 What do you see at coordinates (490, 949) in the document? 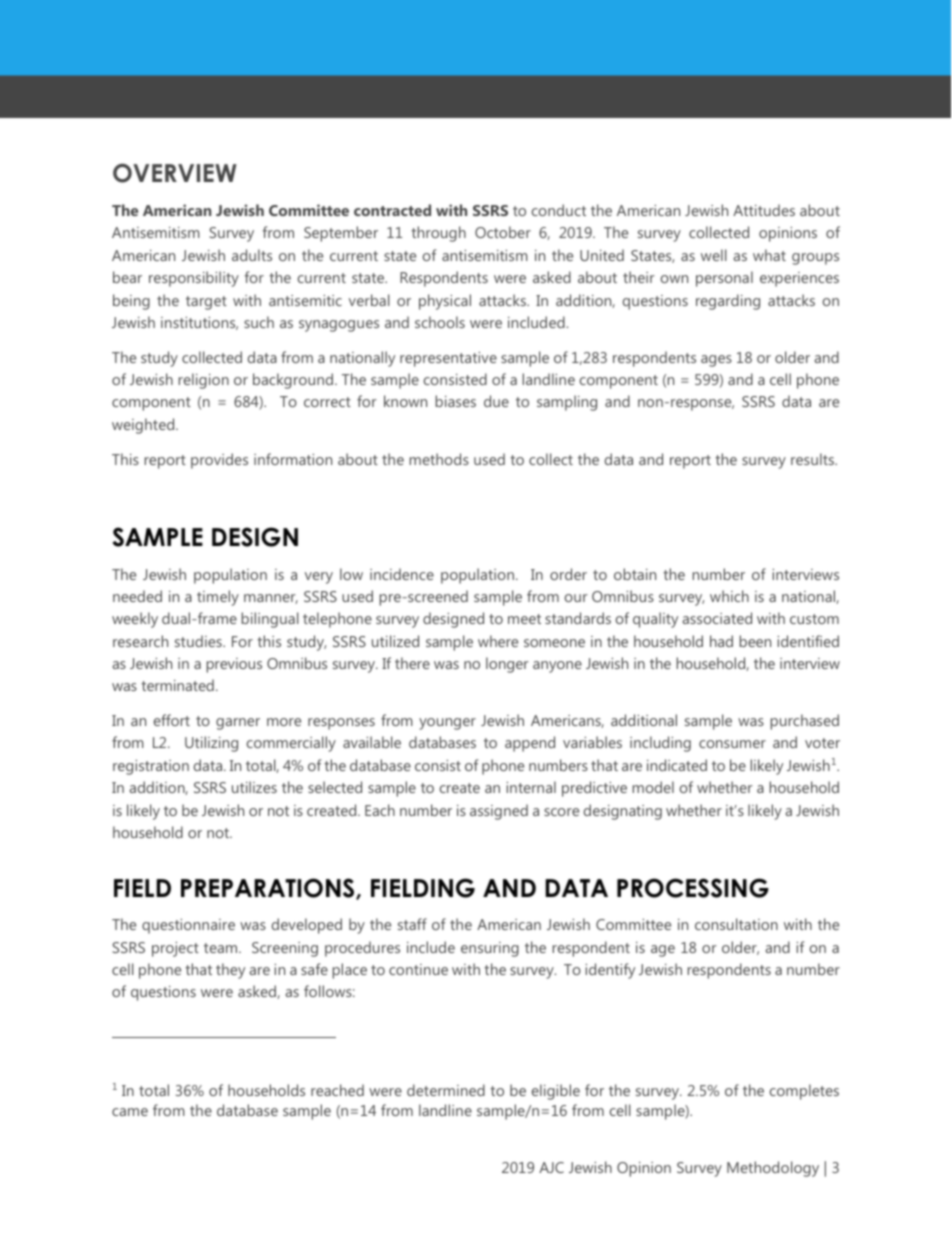
I see `ensuring` at bounding box center [490, 949].
